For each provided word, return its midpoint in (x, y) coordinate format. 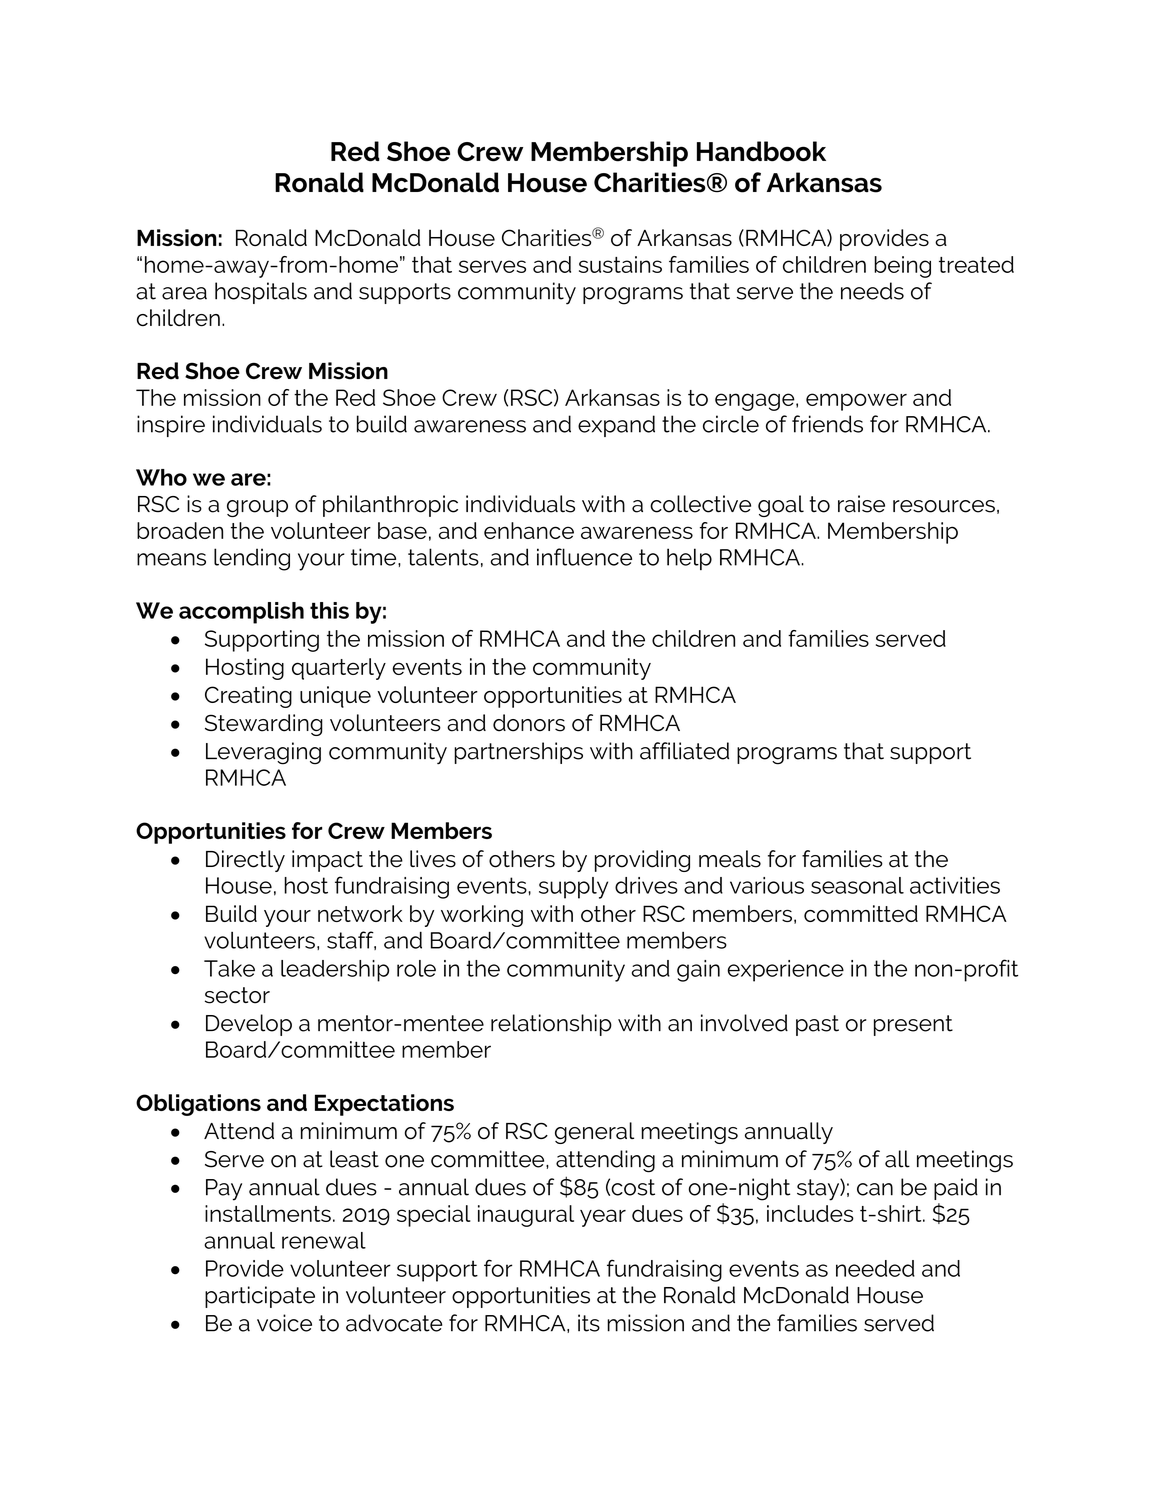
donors (529, 723)
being (902, 267)
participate (260, 1297)
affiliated (684, 751)
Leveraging (263, 753)
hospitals (261, 293)
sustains (620, 264)
